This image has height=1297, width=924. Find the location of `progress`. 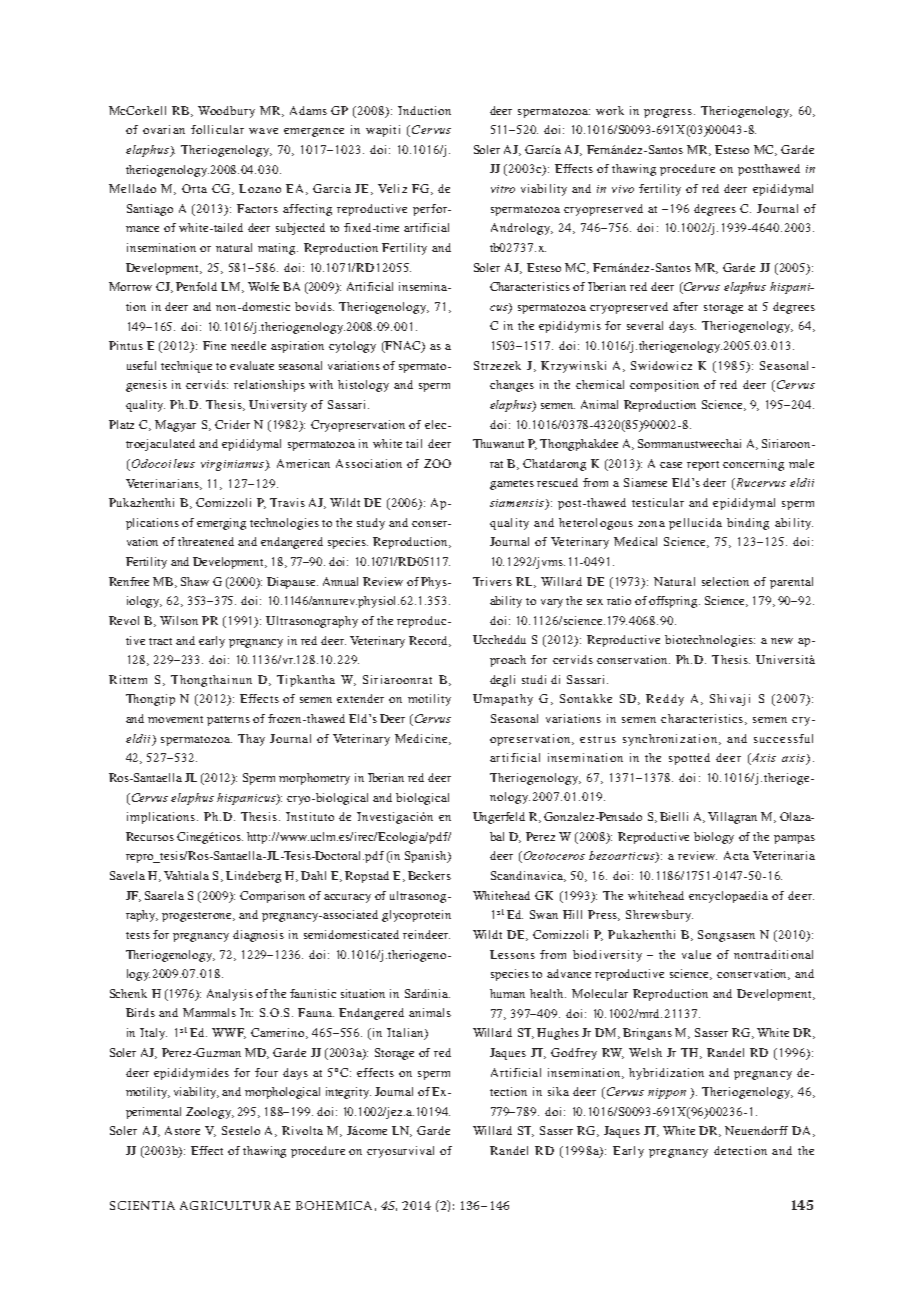

progress is located at coordinates (669, 113).
